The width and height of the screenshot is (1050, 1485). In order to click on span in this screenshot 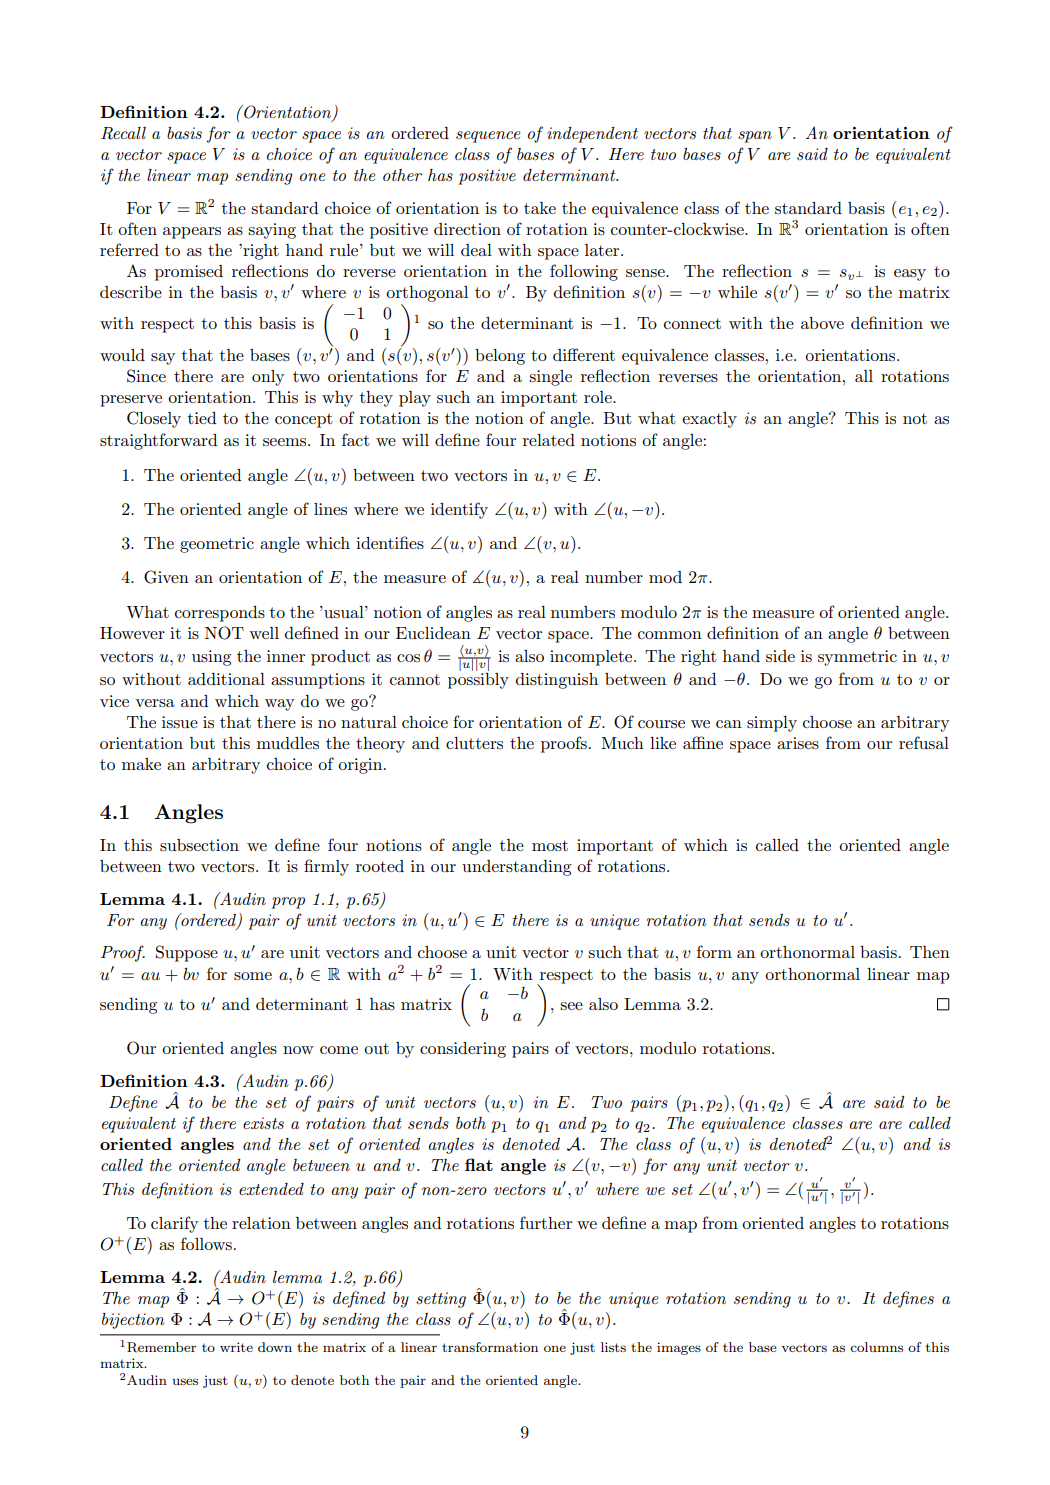, I will do `click(755, 137)`.
